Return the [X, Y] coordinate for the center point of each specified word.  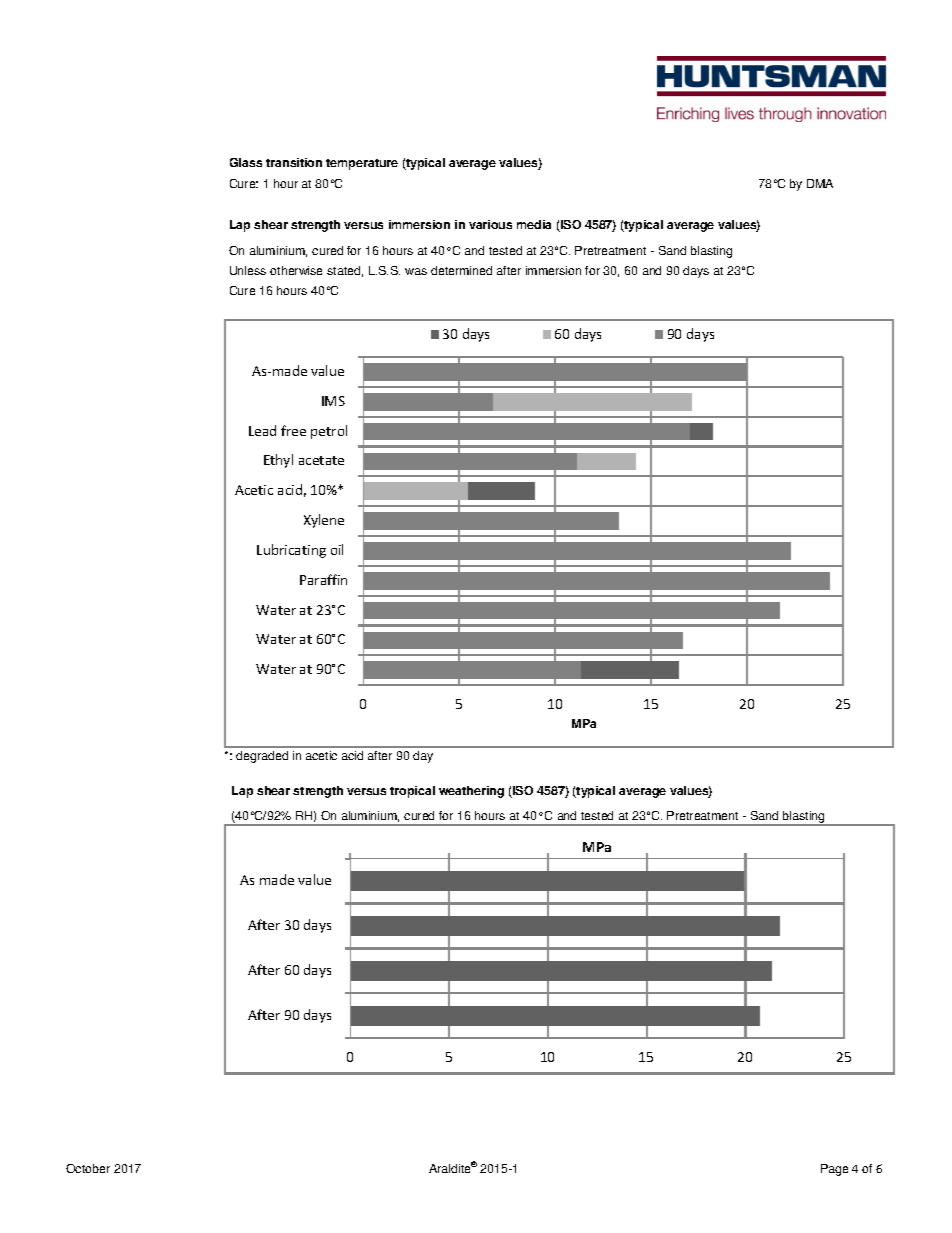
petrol [329, 432]
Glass [246, 162]
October [88, 1168]
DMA [820, 183]
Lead [262, 430]
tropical [412, 792]
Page [834, 1170]
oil [337, 549]
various [490, 224]
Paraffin [323, 579]
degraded [262, 757]
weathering [471, 792]
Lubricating [291, 551]
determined [461, 270]
